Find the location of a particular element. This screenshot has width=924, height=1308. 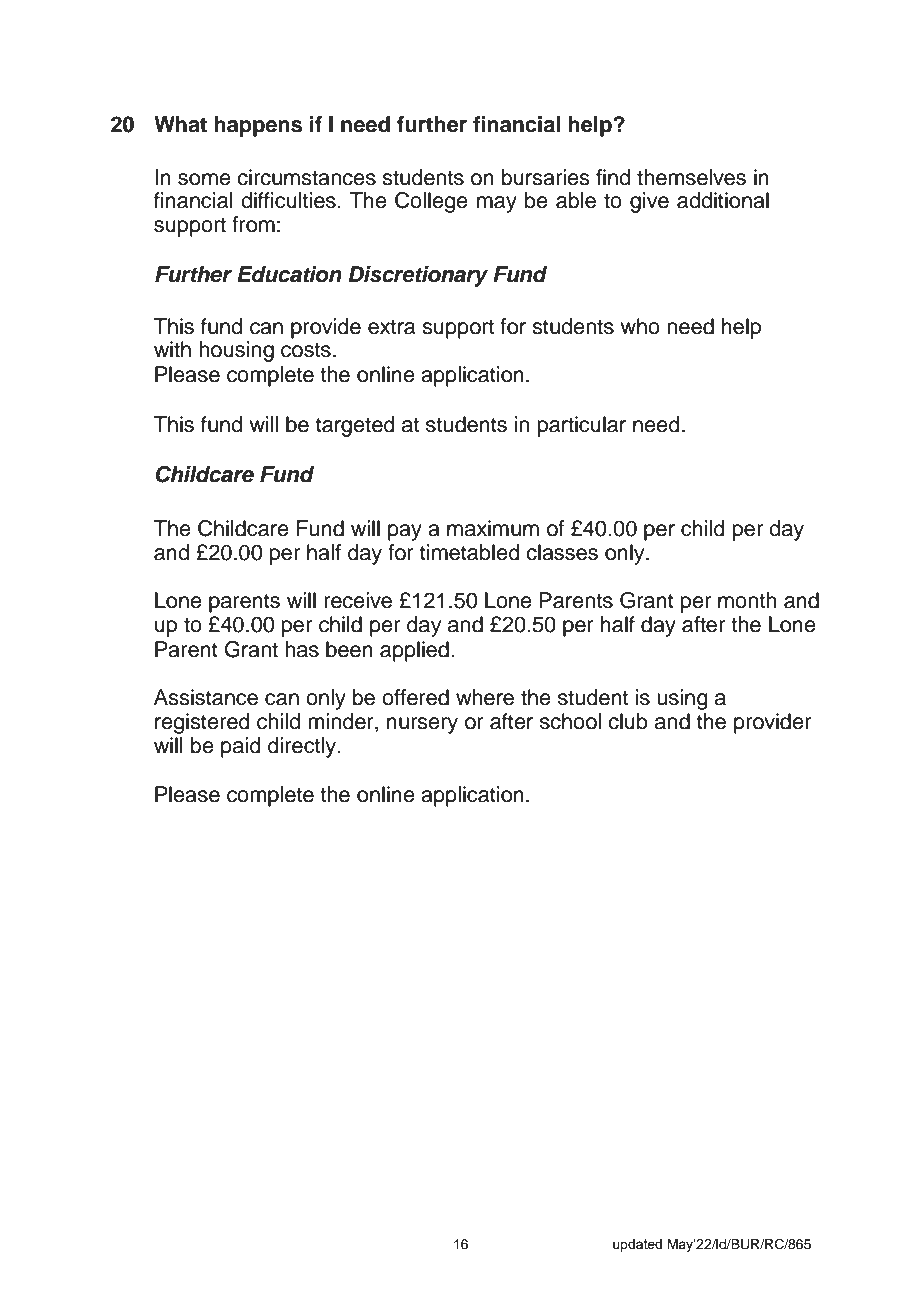

targeted is located at coordinates (355, 426).
